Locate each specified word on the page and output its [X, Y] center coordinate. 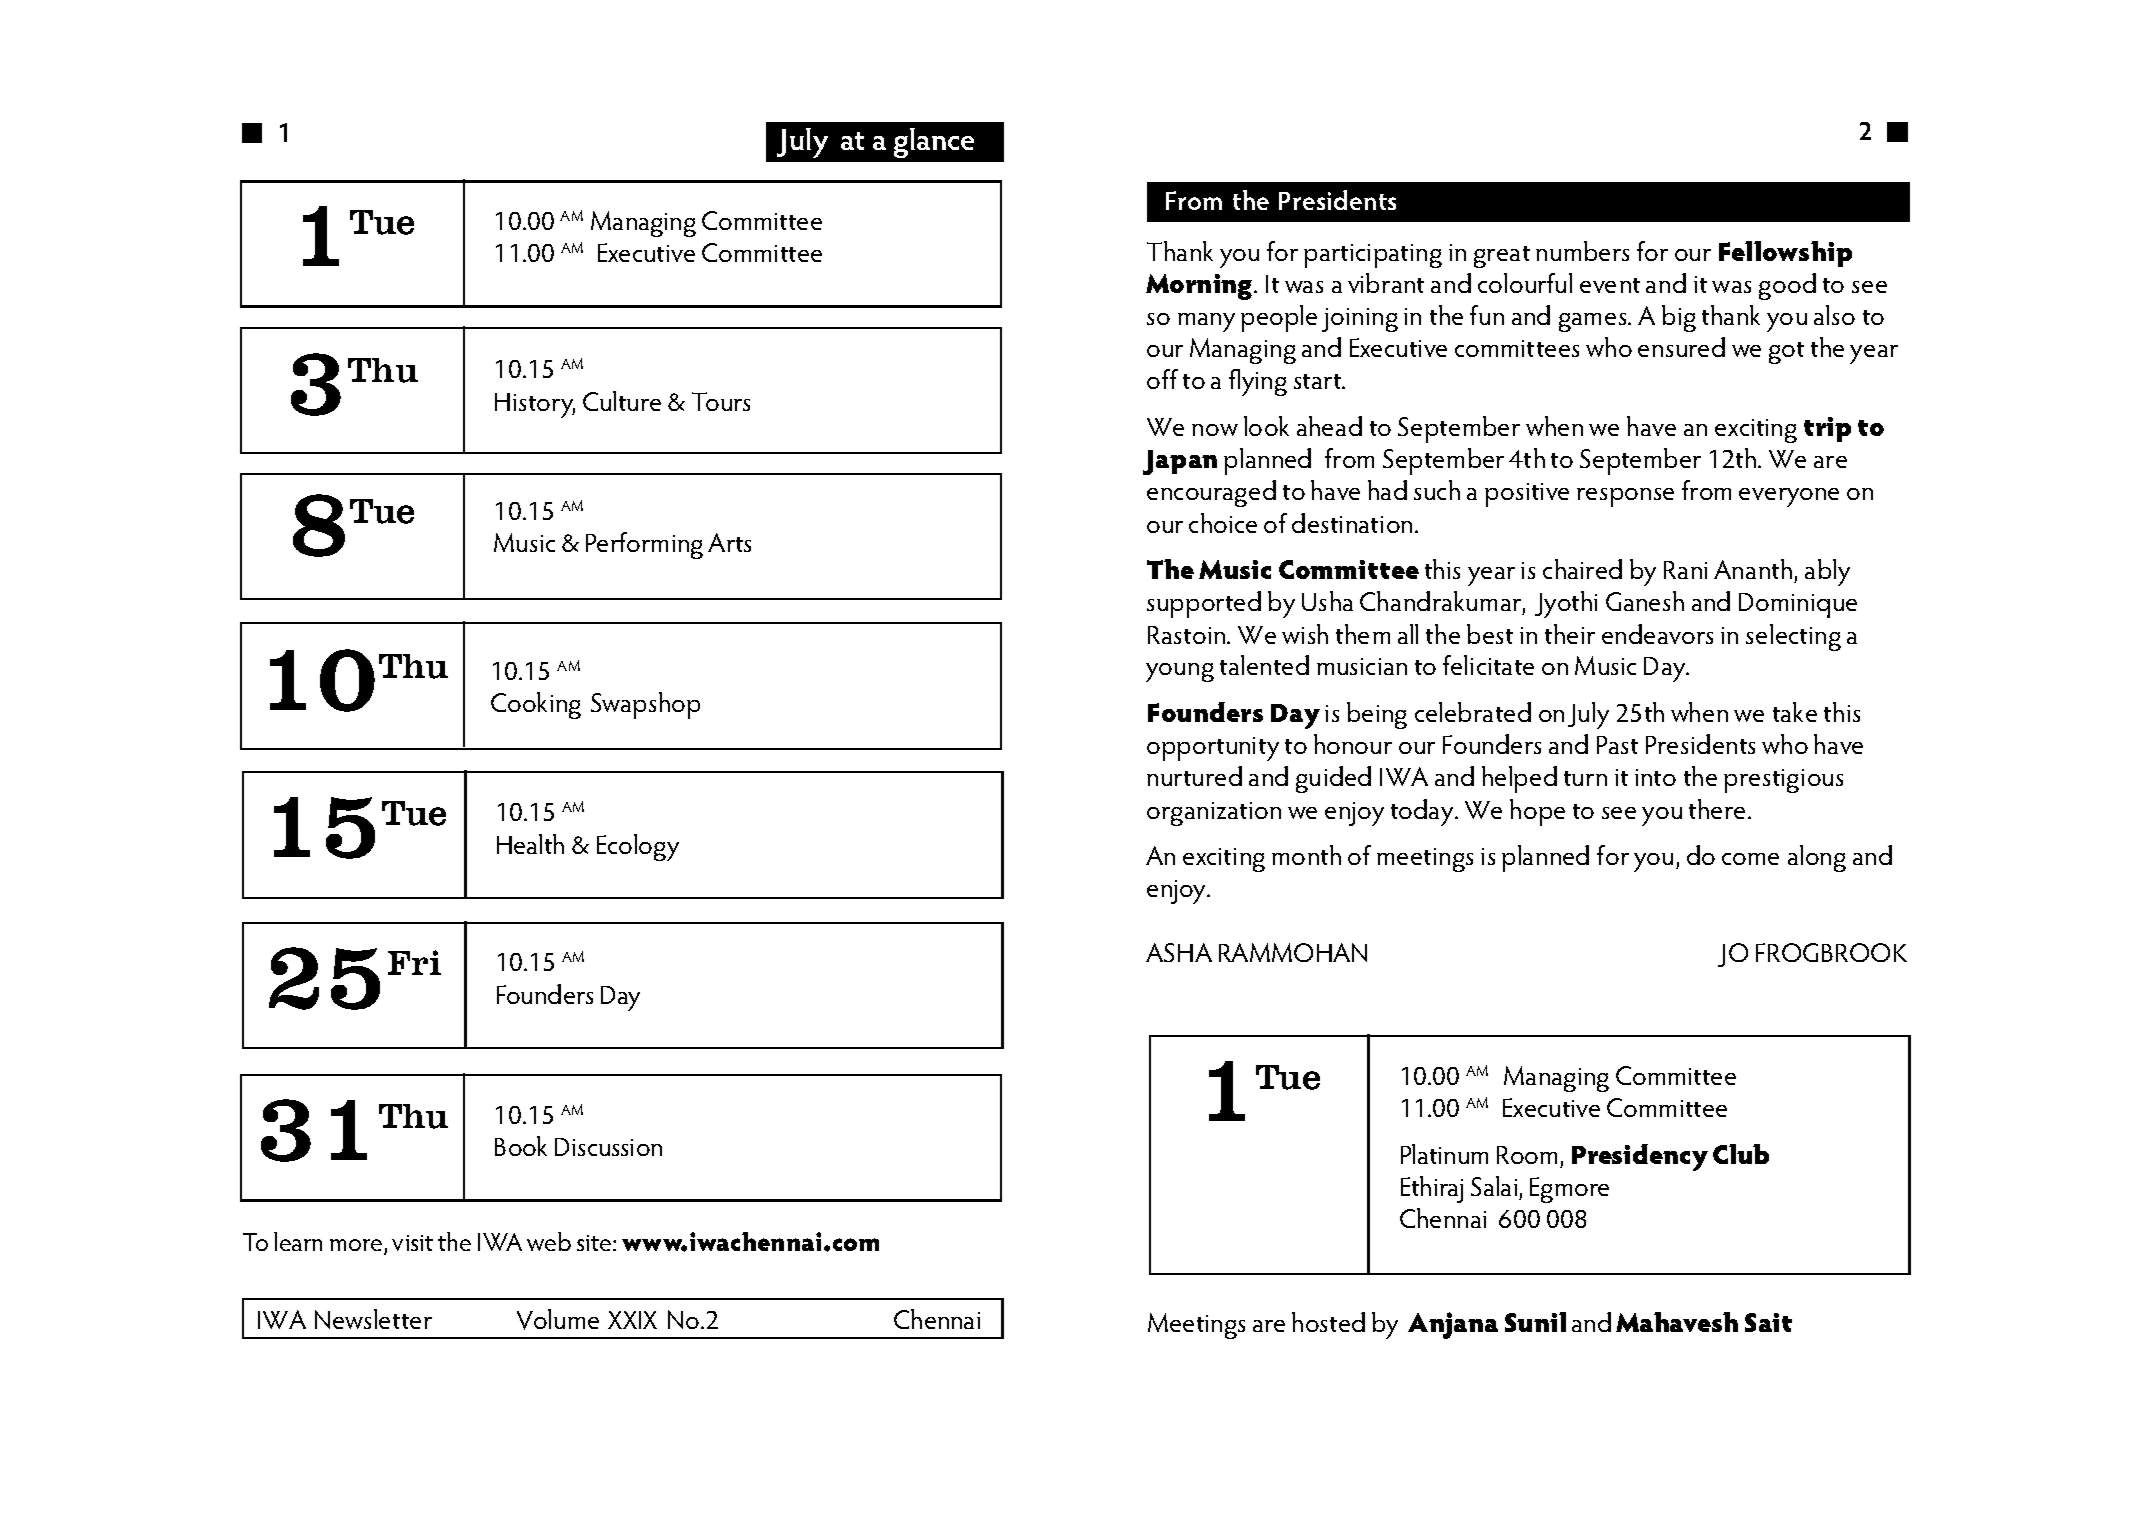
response [1625, 497]
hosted [1328, 1322]
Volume [558, 1319]
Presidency [1640, 1157]
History [535, 405]
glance [934, 143]
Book [521, 1146]
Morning [1200, 287]
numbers [1582, 251]
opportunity [1213, 749]
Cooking [536, 705]
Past [1617, 745]
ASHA [1179, 952]
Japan [1180, 462]
